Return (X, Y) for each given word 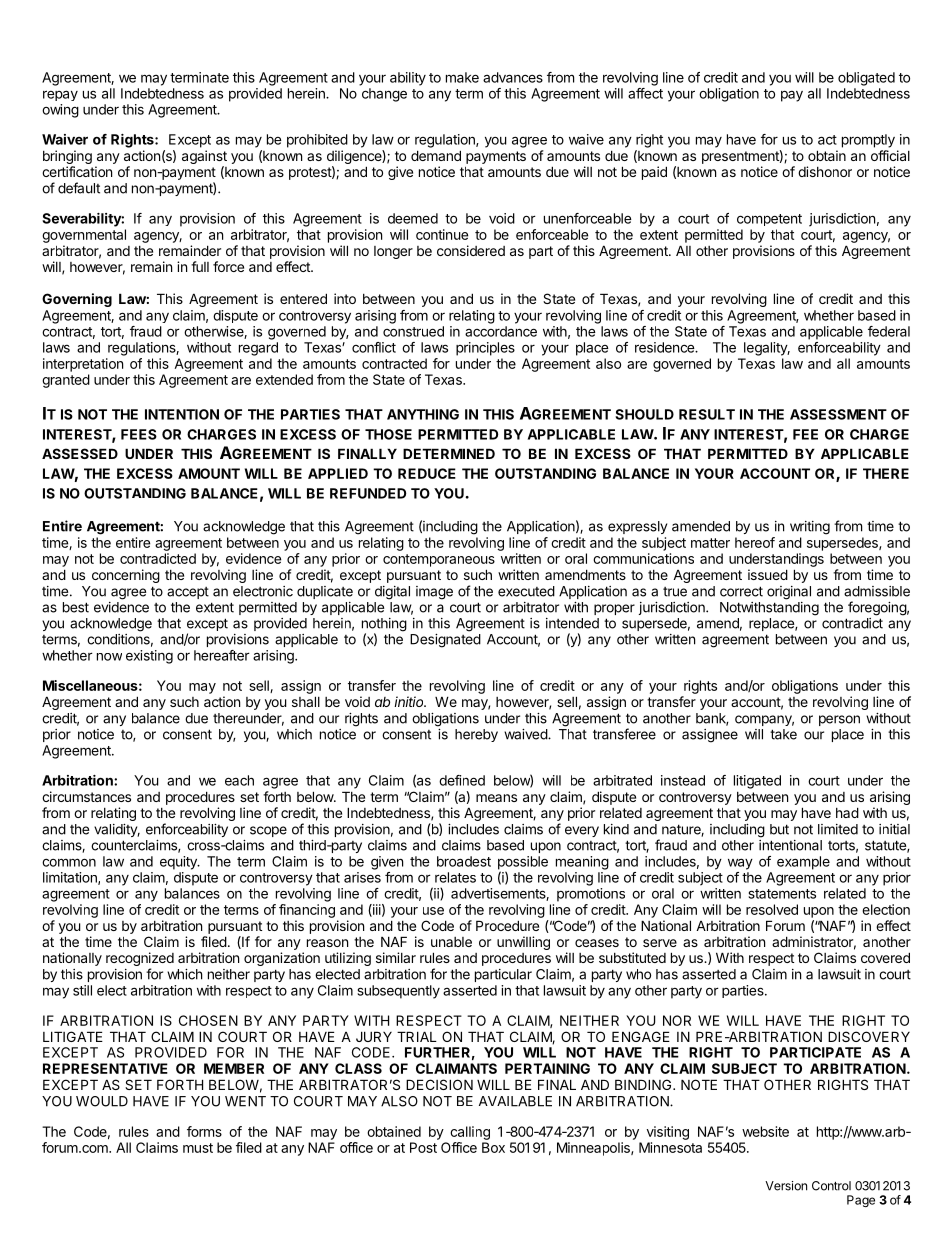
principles (485, 349)
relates (455, 877)
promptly (868, 141)
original (789, 593)
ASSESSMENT (838, 414)
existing (149, 657)
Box (493, 1147)
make (462, 77)
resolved (772, 909)
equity (179, 863)
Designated (445, 641)
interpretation (83, 365)
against (204, 158)
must (198, 1148)
